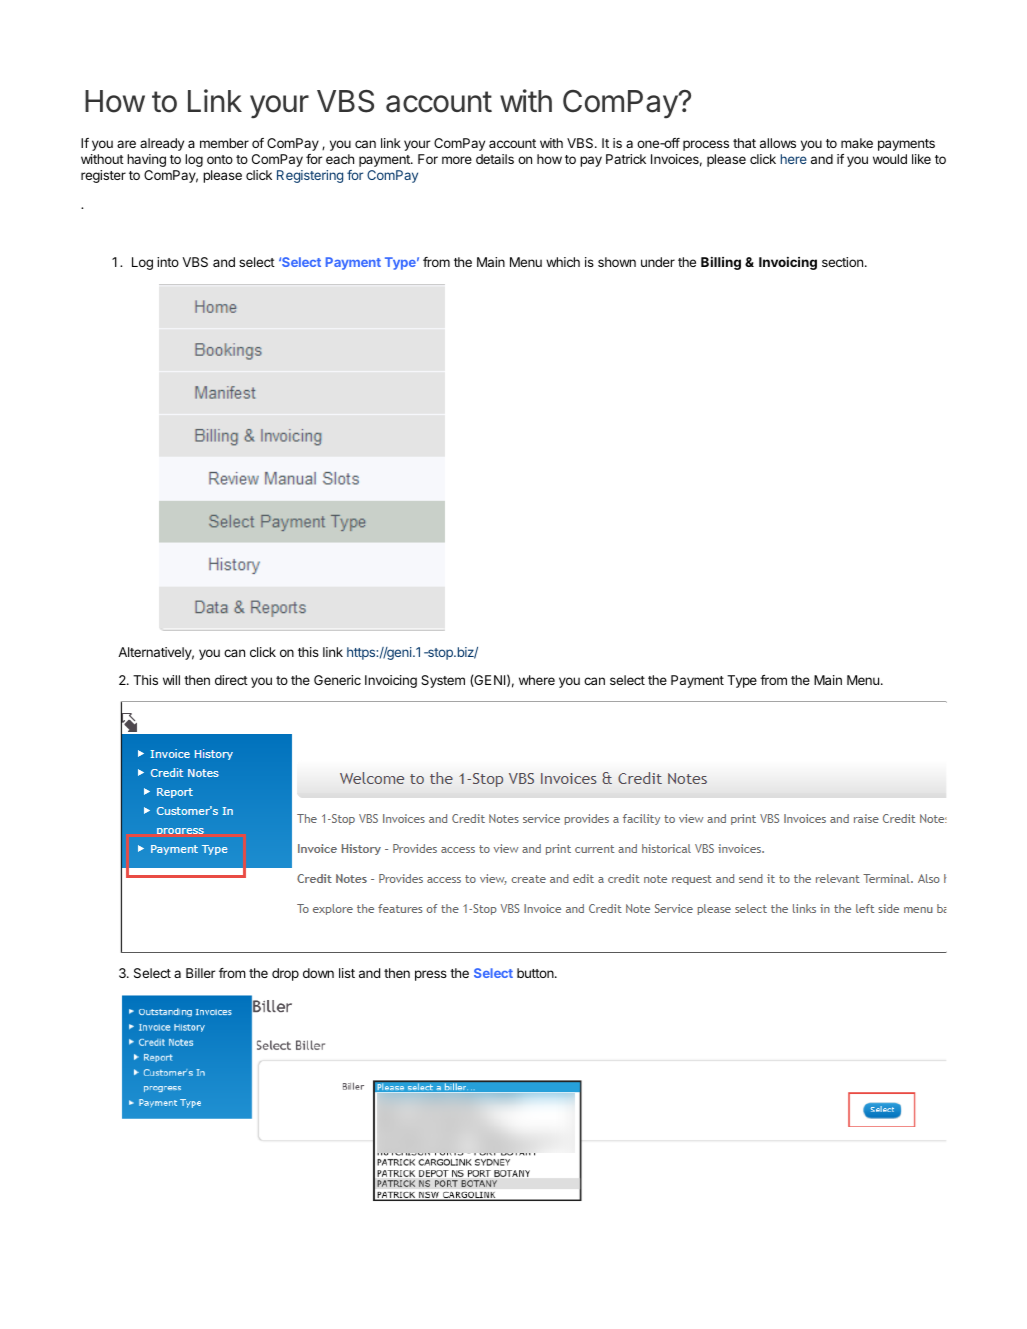 Image resolution: width=1027 pixels, height=1329 pixels. Describe the element at coordinates (220, 159) in the screenshot. I see `onto` at that location.
